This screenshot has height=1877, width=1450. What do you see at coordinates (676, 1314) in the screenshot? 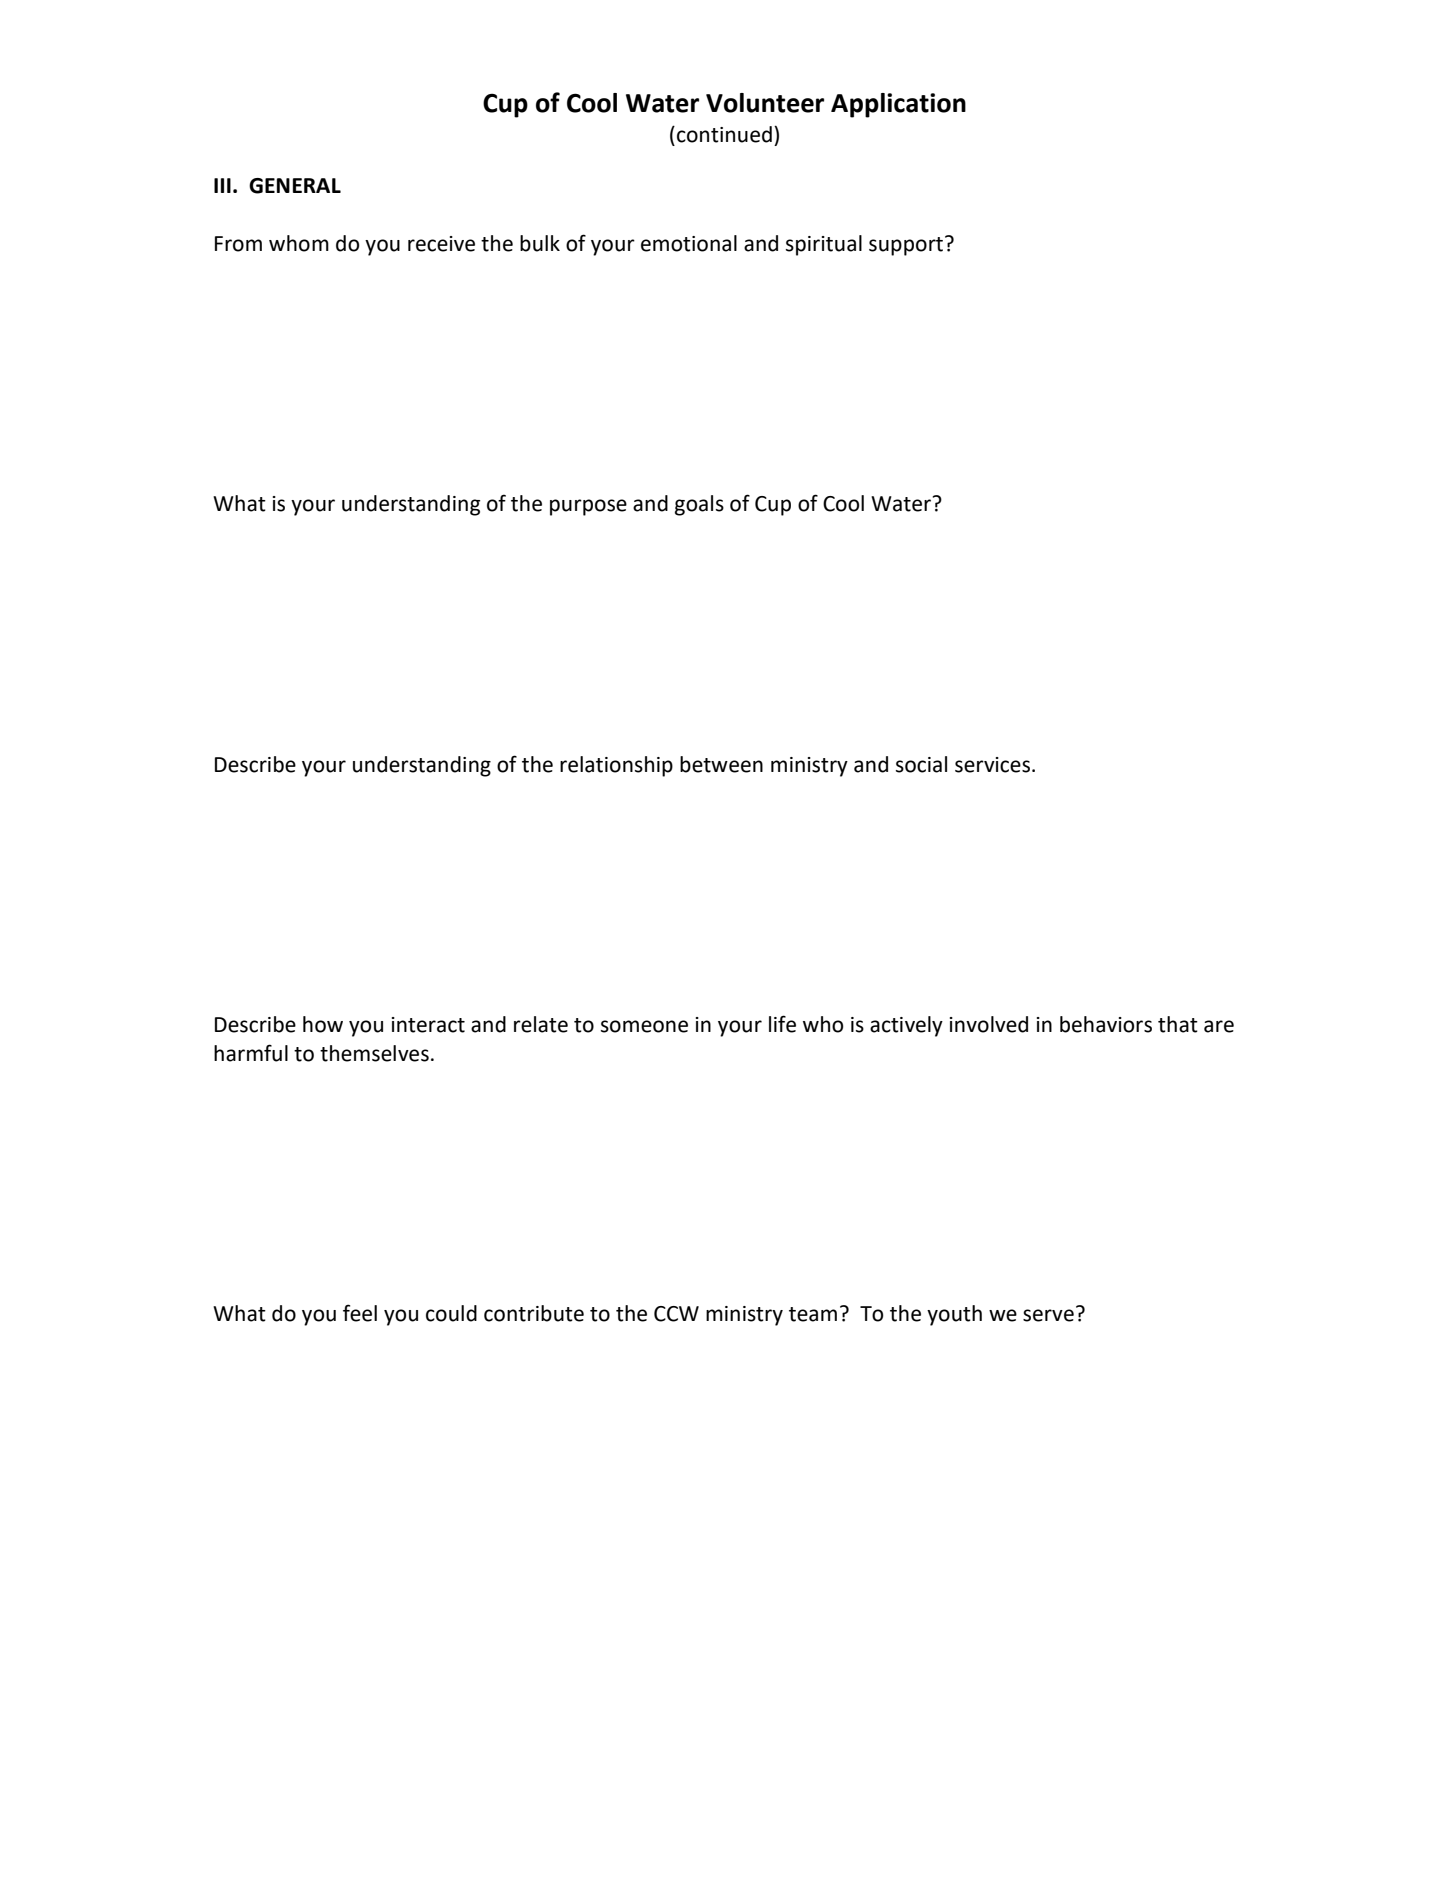
I see `CCW` at bounding box center [676, 1314].
